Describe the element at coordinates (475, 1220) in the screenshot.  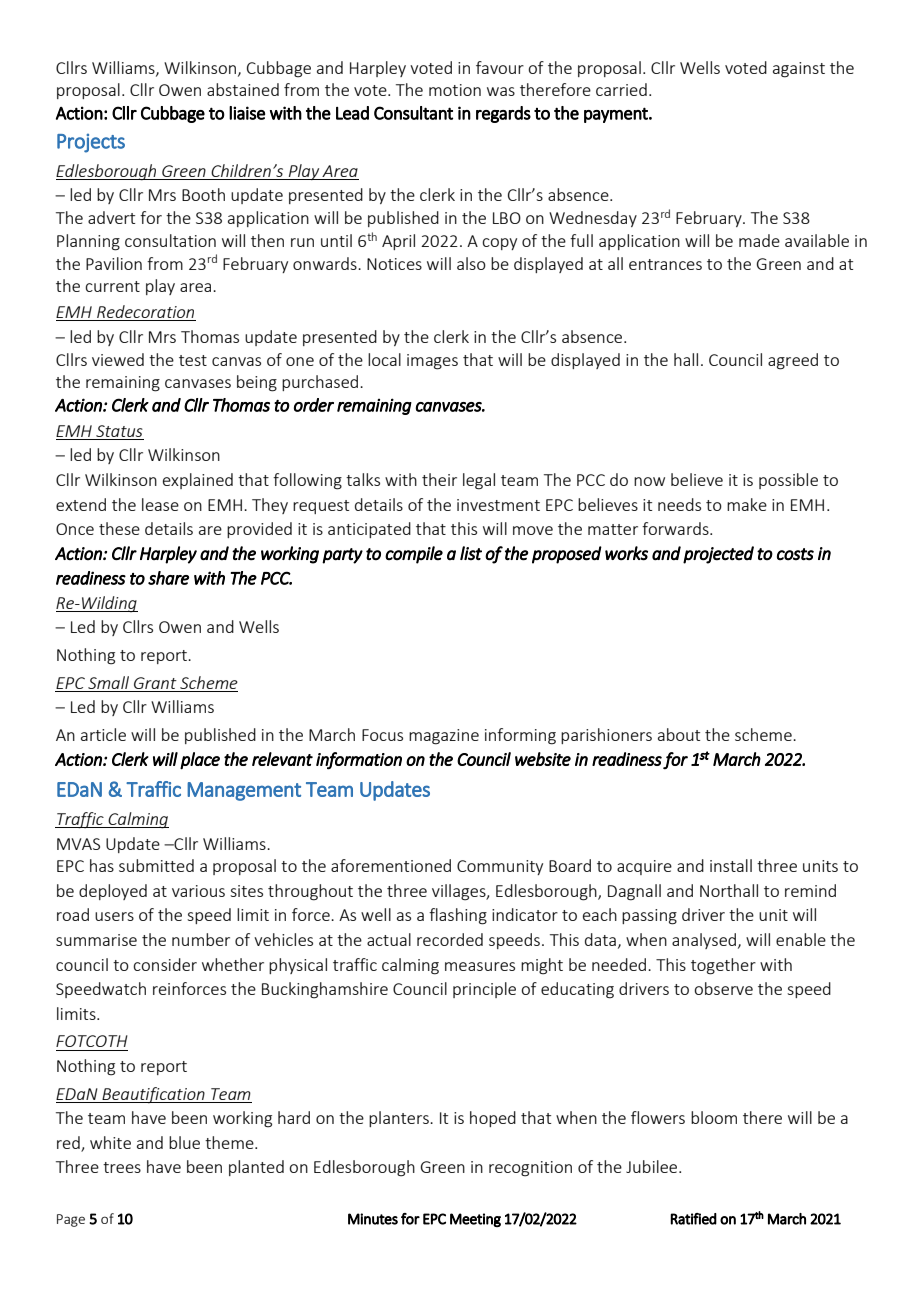
I see `Meeting` at that location.
